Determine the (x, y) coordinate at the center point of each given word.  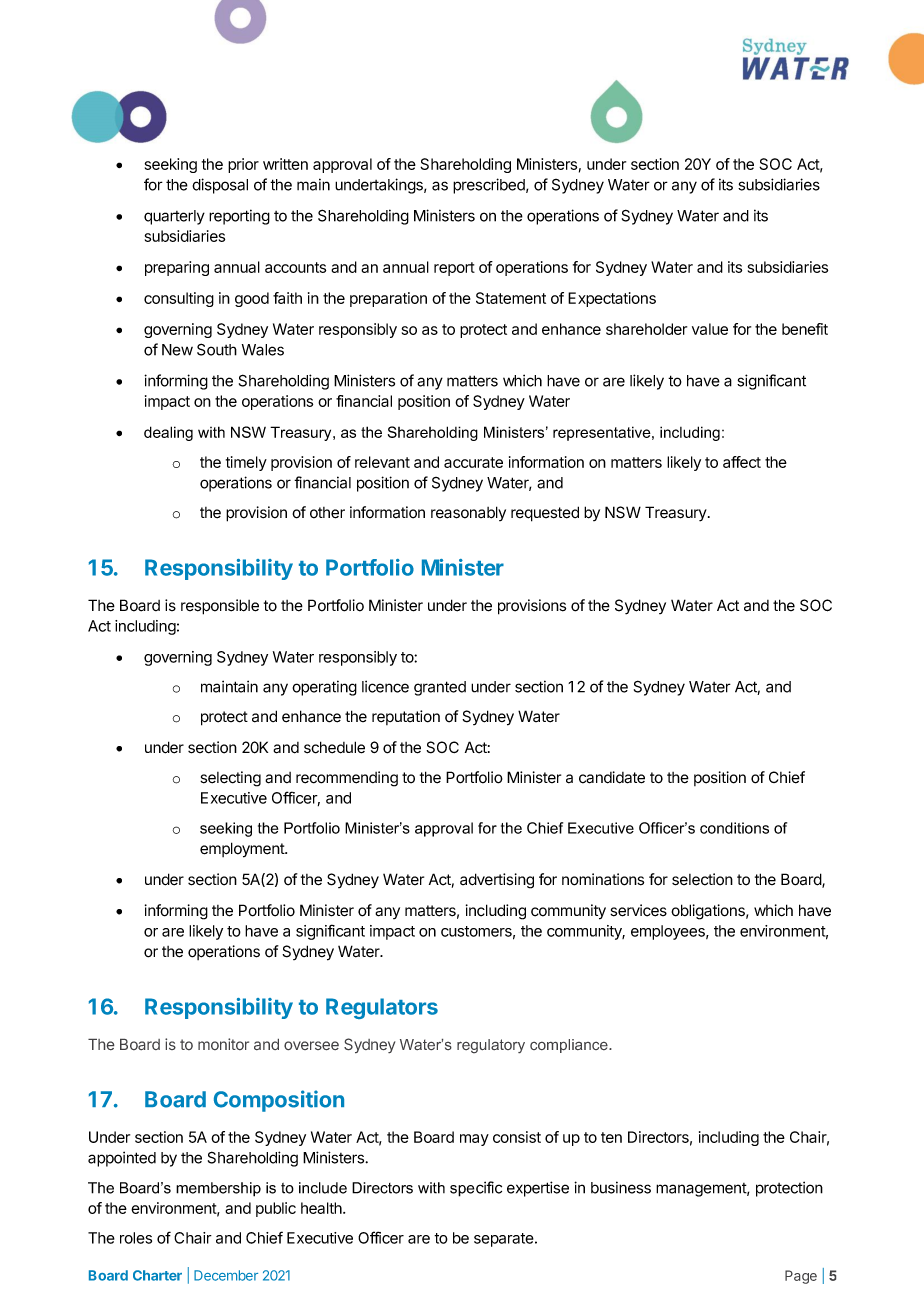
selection (702, 879)
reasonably (468, 513)
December (226, 1275)
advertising (497, 881)
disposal (220, 186)
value (710, 329)
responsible (220, 607)
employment (243, 850)
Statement (511, 298)
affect (742, 462)
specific (476, 1189)
